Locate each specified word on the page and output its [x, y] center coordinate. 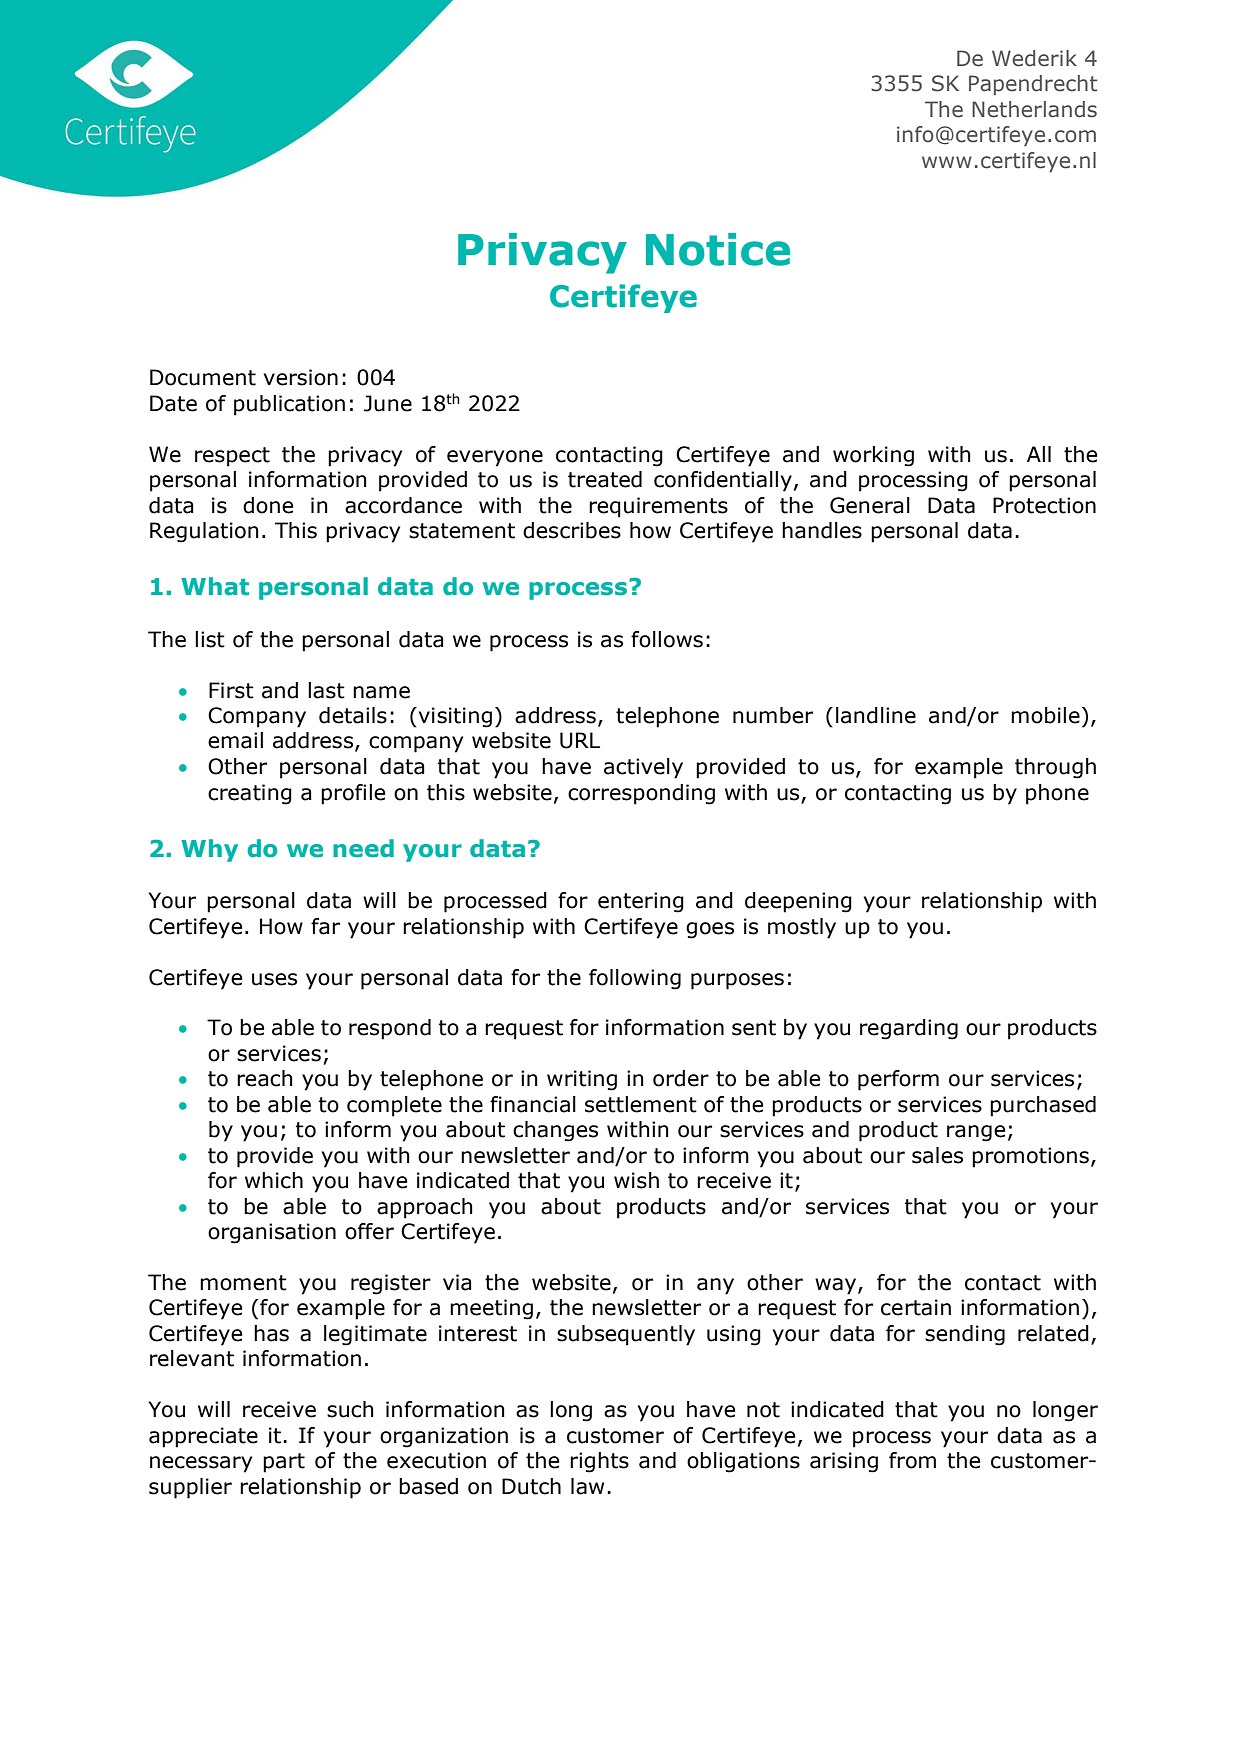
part [284, 1463]
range [976, 1133]
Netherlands [1034, 109]
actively [643, 768]
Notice [718, 249]
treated [605, 479]
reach [265, 1078]
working [873, 456]
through [1055, 768]
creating [250, 794]
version [301, 377]
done [268, 505]
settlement [641, 1104]
